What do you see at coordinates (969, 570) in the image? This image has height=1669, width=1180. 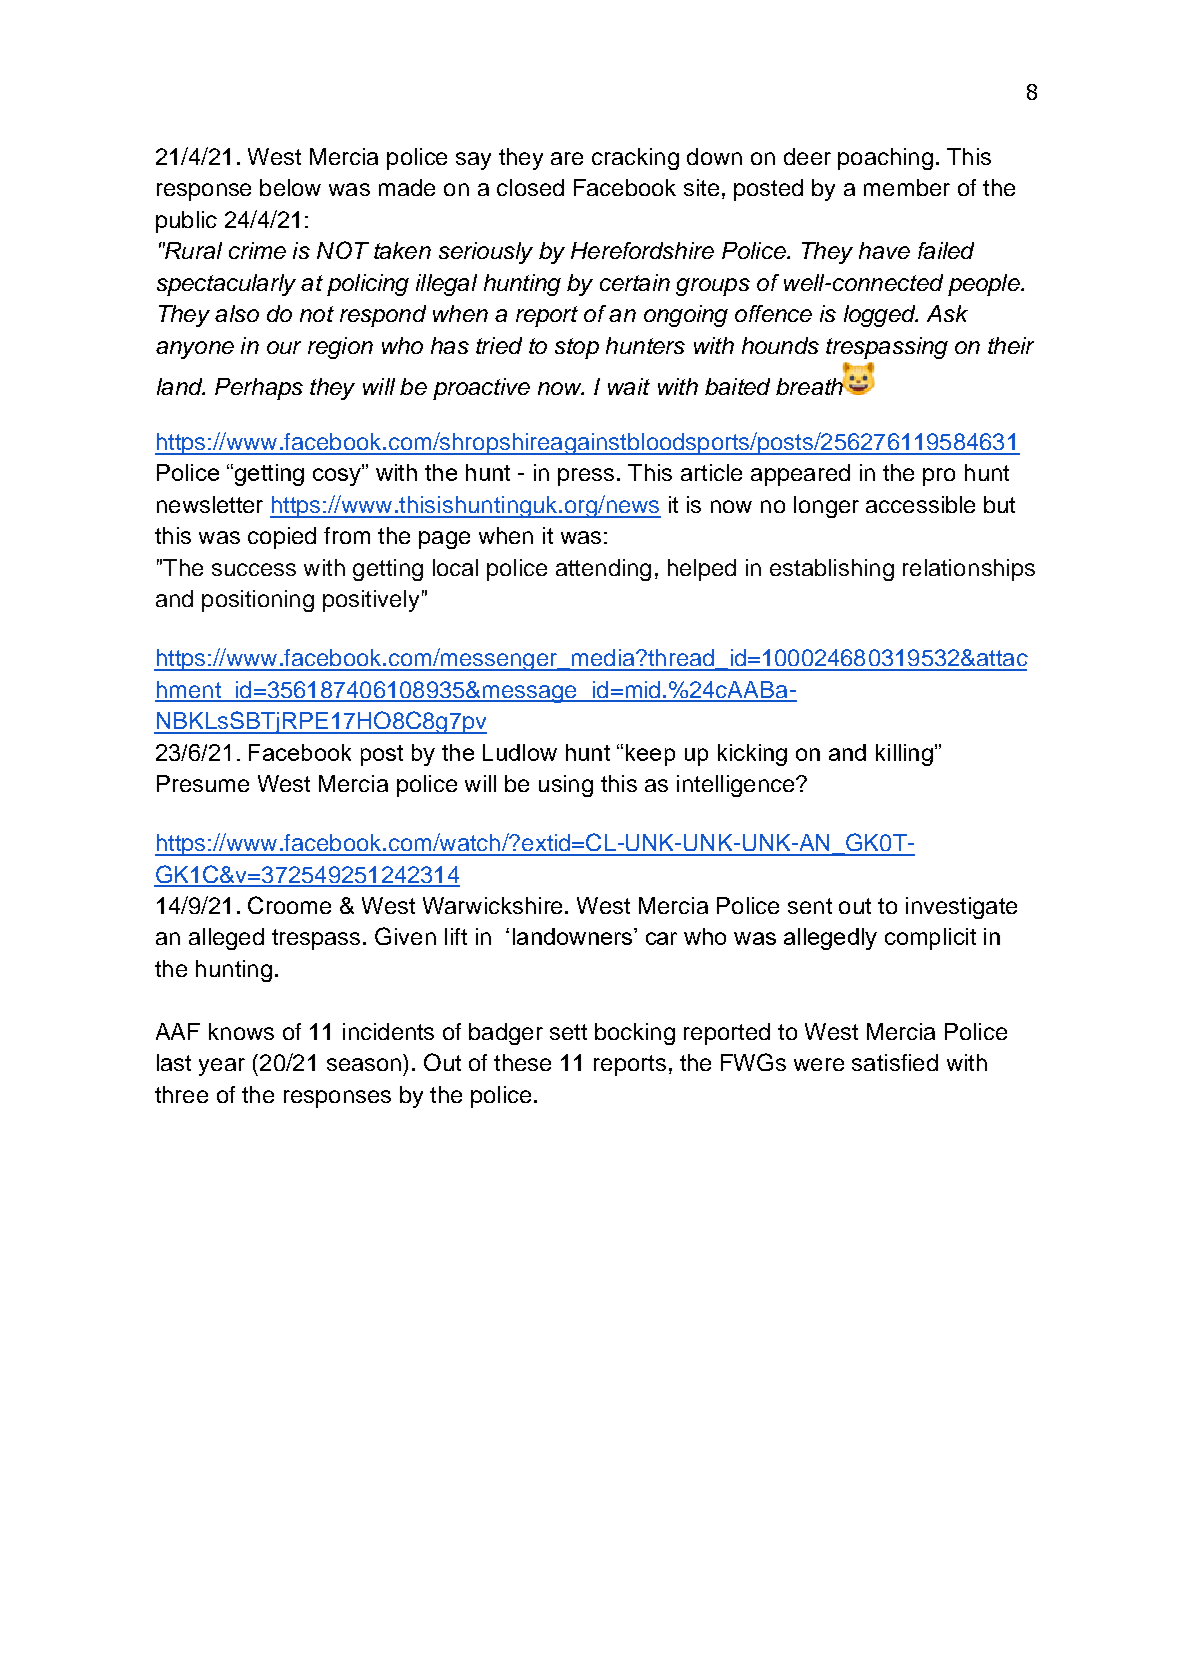 I see `relationships` at bounding box center [969, 570].
